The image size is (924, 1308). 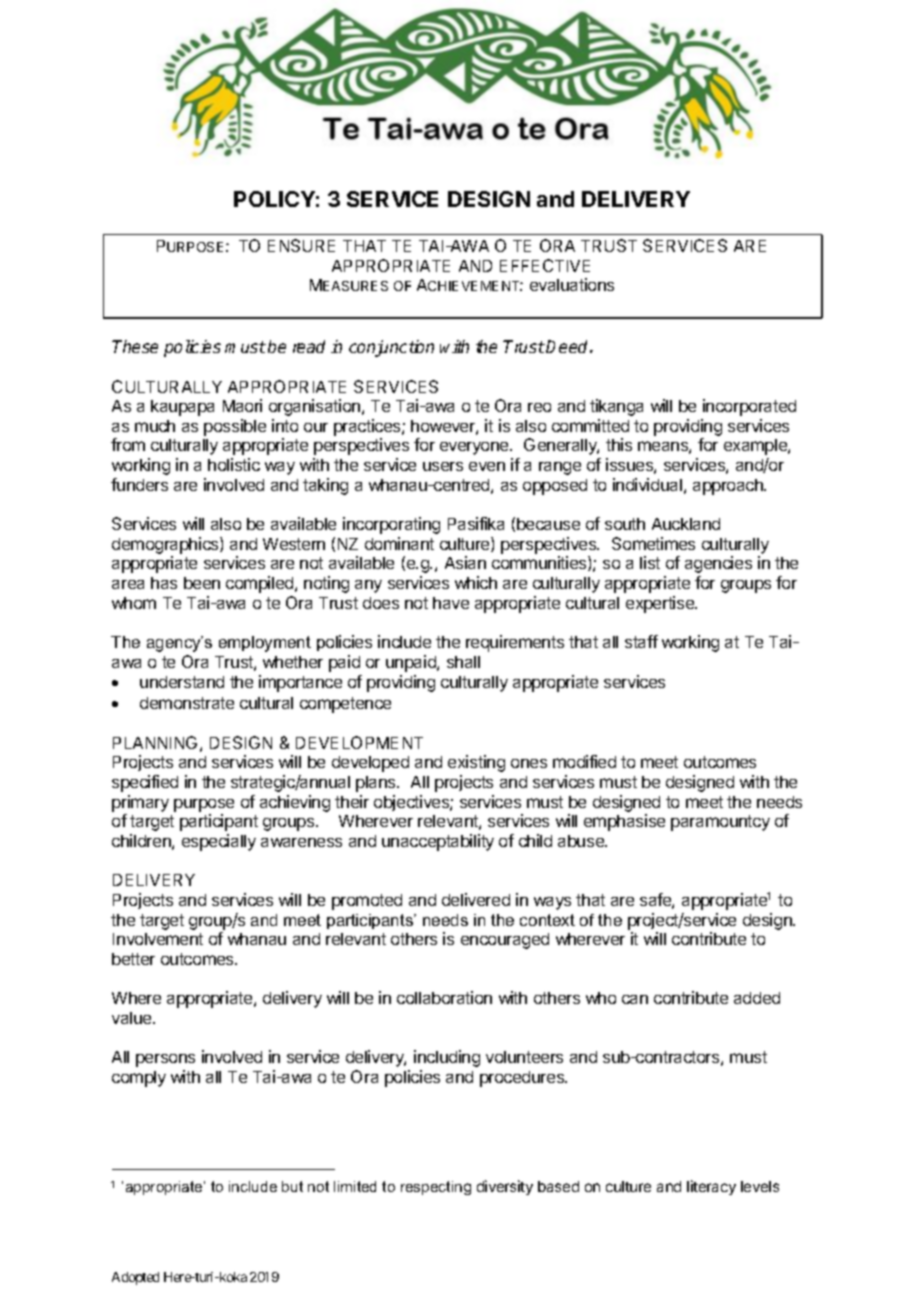 What do you see at coordinates (135, 1278) in the screenshot?
I see `Adopted` at bounding box center [135, 1278].
